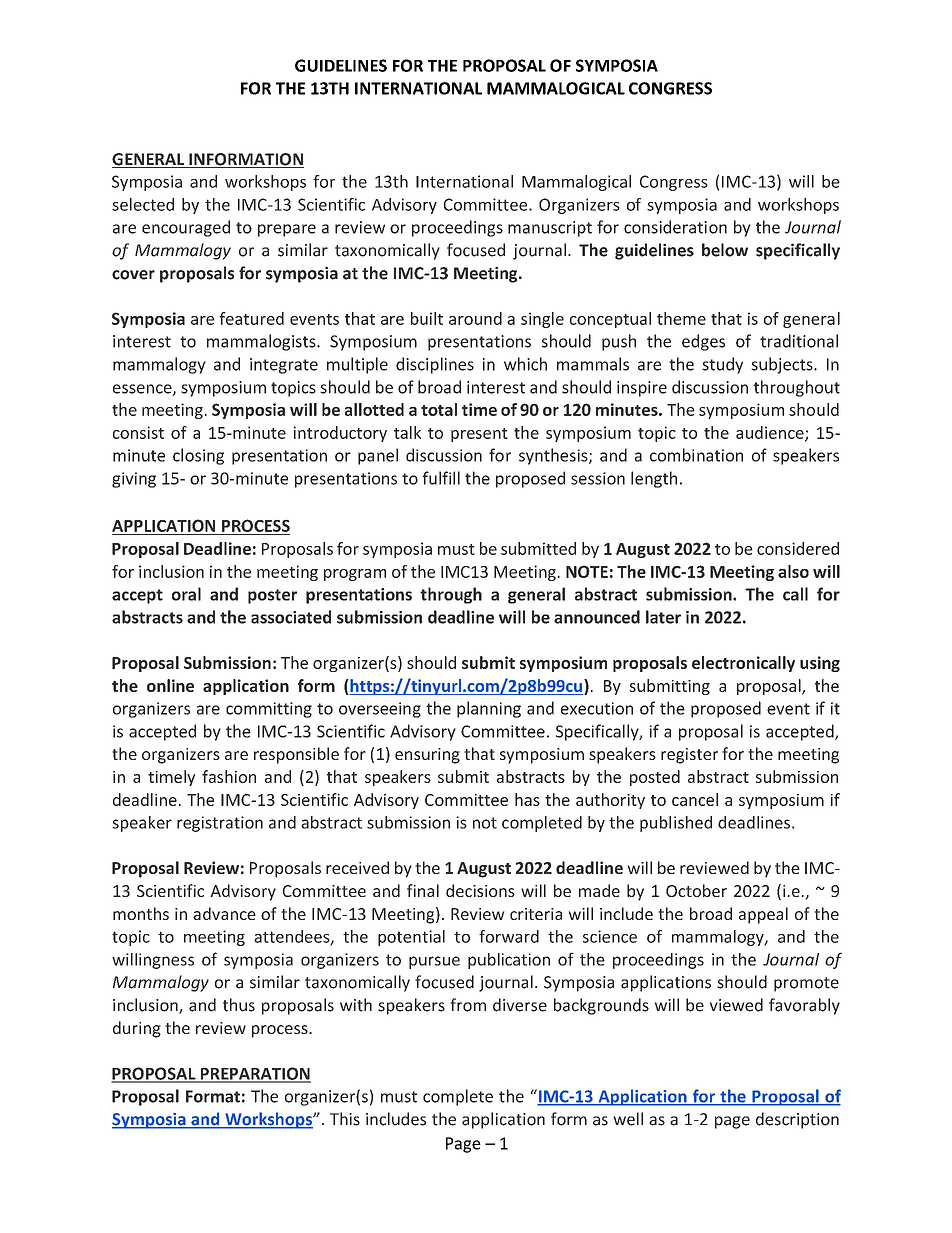 Image resolution: width=952 pixels, height=1233 pixels. What do you see at coordinates (489, 709) in the image?
I see `planning` at bounding box center [489, 709].
